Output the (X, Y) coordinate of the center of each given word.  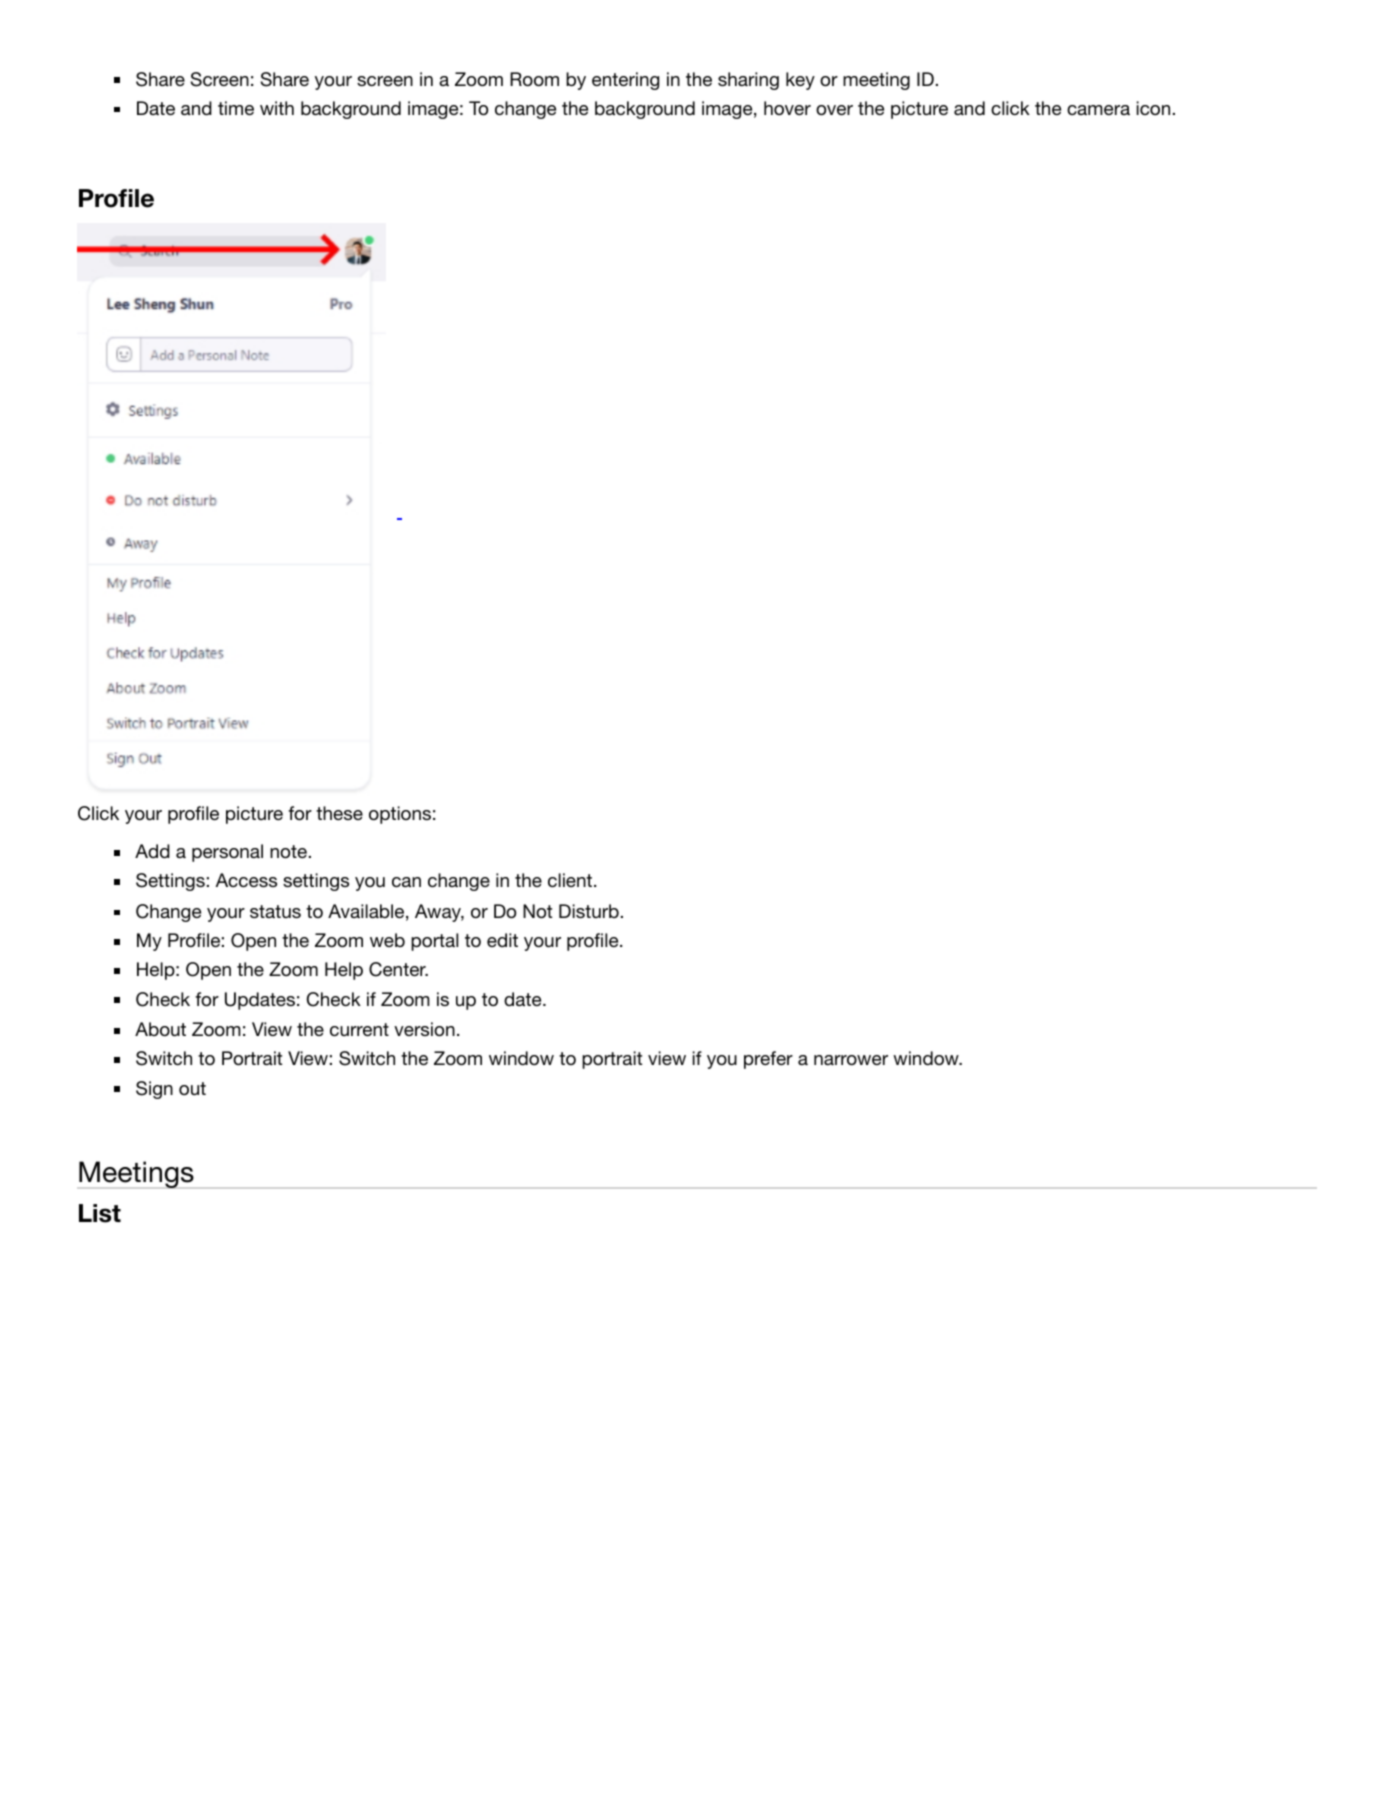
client (571, 880)
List (100, 1213)
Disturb (589, 911)
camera (1098, 110)
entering (625, 81)
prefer (768, 1060)
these (339, 813)
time (236, 108)
